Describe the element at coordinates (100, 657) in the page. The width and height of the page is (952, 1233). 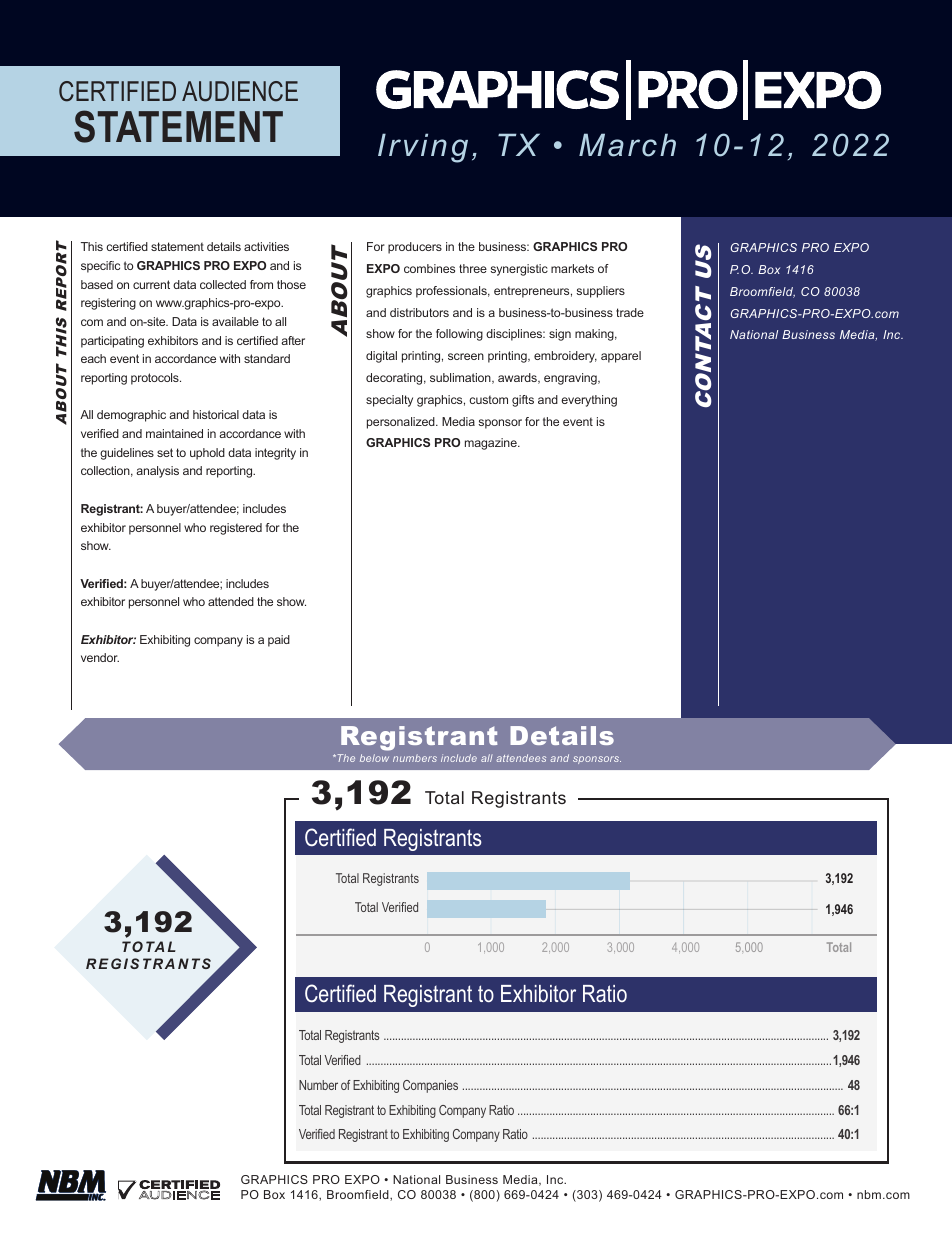
I see `vendor` at that location.
